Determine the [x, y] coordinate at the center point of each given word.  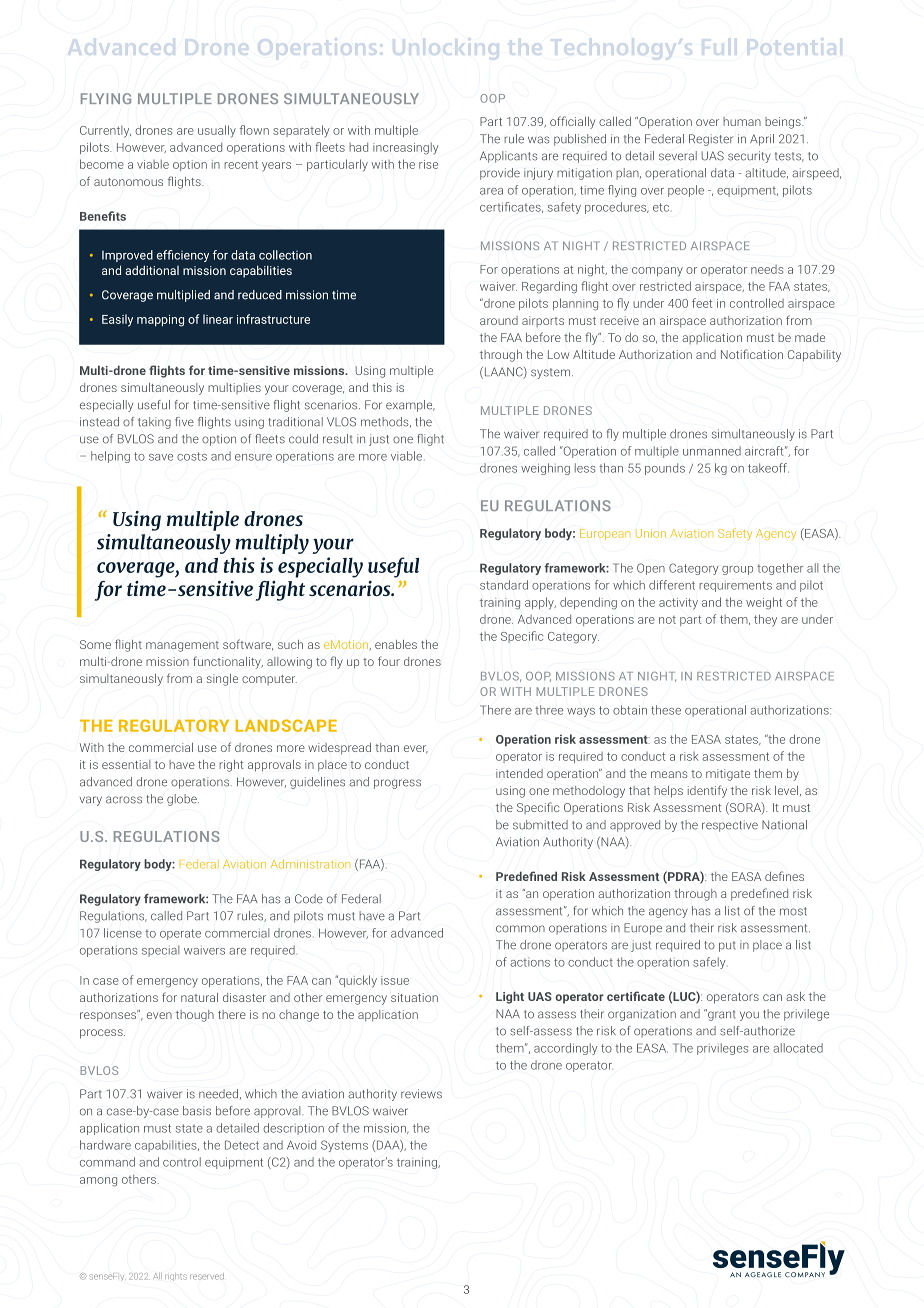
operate [180, 934]
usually [217, 131]
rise [428, 164]
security [749, 157]
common [520, 929]
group [737, 570]
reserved [207, 1276]
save [161, 457]
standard [504, 585]
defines [784, 876]
